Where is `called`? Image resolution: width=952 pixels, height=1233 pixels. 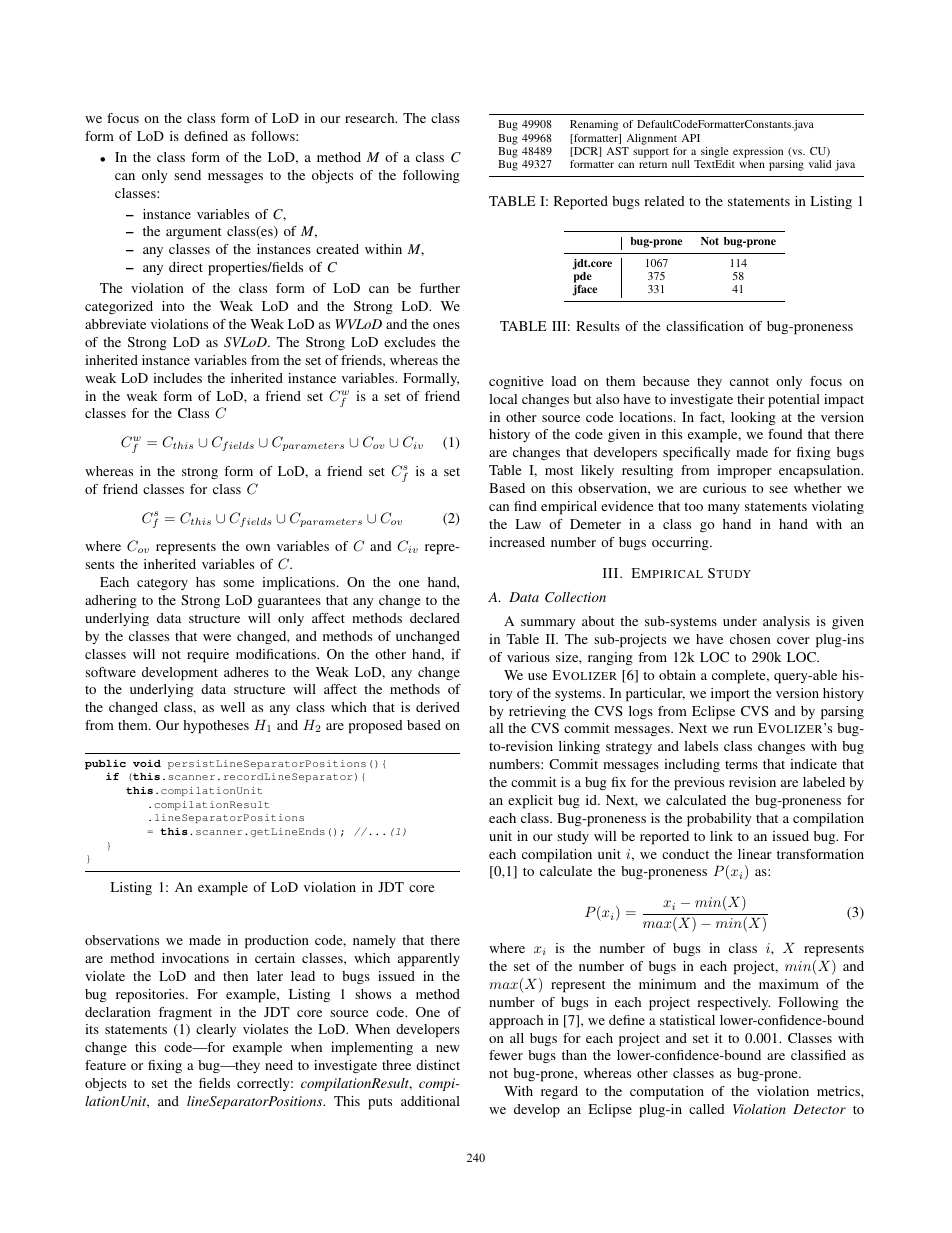
called is located at coordinates (707, 1109).
